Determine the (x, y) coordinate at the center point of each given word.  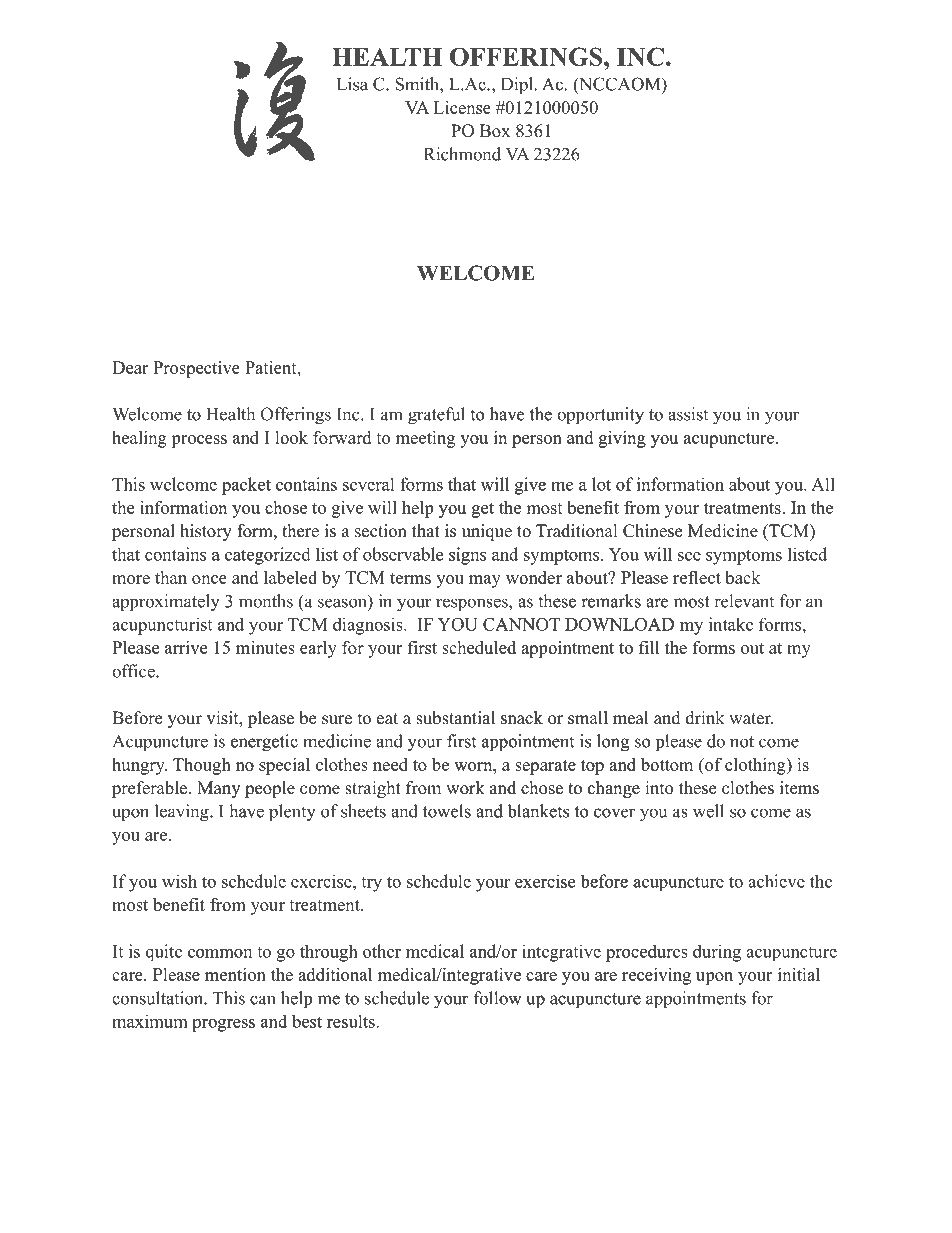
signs (467, 556)
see (689, 556)
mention (235, 974)
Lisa (352, 84)
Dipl (518, 86)
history (206, 532)
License (462, 107)
